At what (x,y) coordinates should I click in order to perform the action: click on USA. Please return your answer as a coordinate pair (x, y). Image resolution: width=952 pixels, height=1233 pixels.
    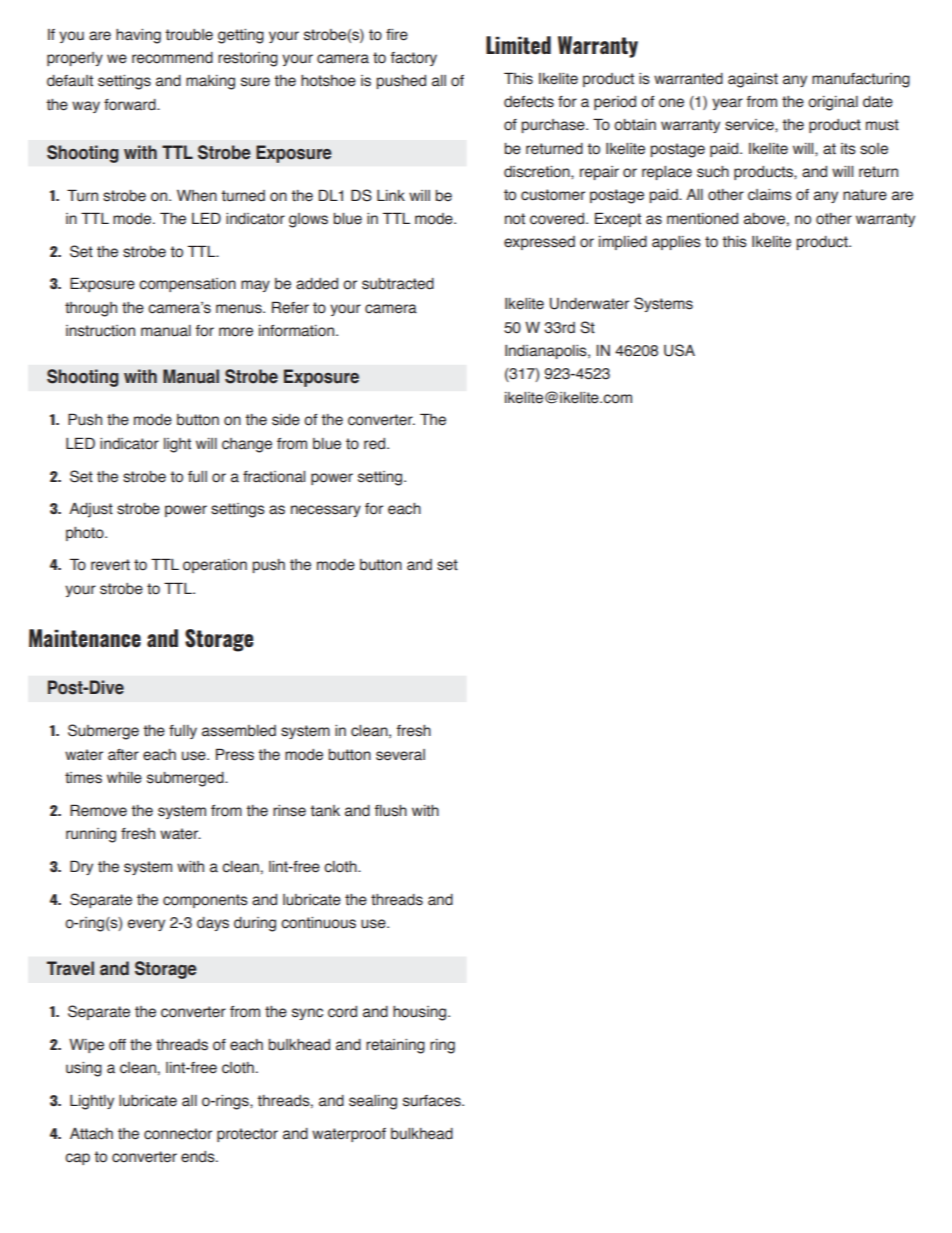
    Looking at the image, I should click on (679, 350).
